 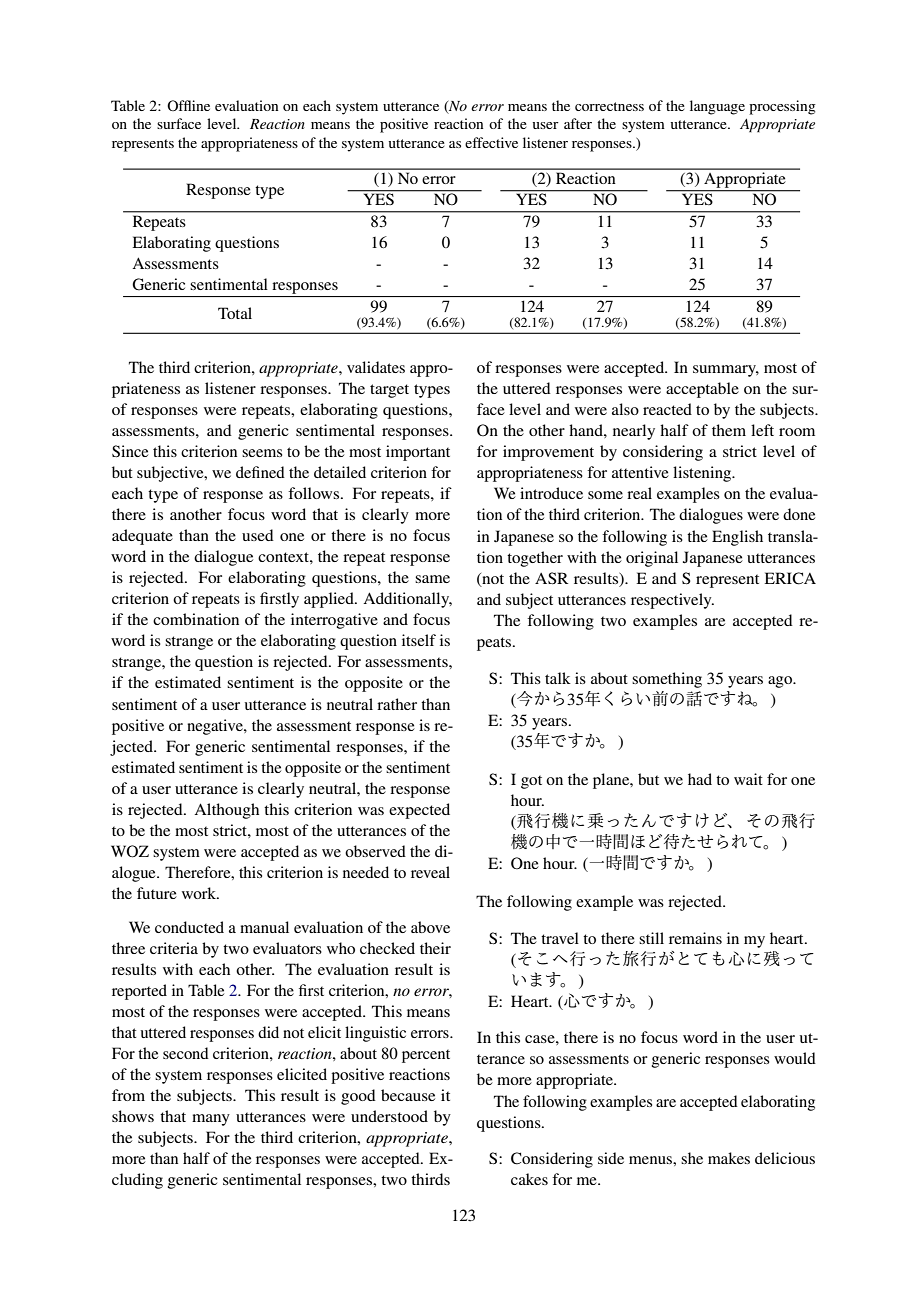 What do you see at coordinates (435, 948) in the screenshot?
I see `their` at bounding box center [435, 948].
